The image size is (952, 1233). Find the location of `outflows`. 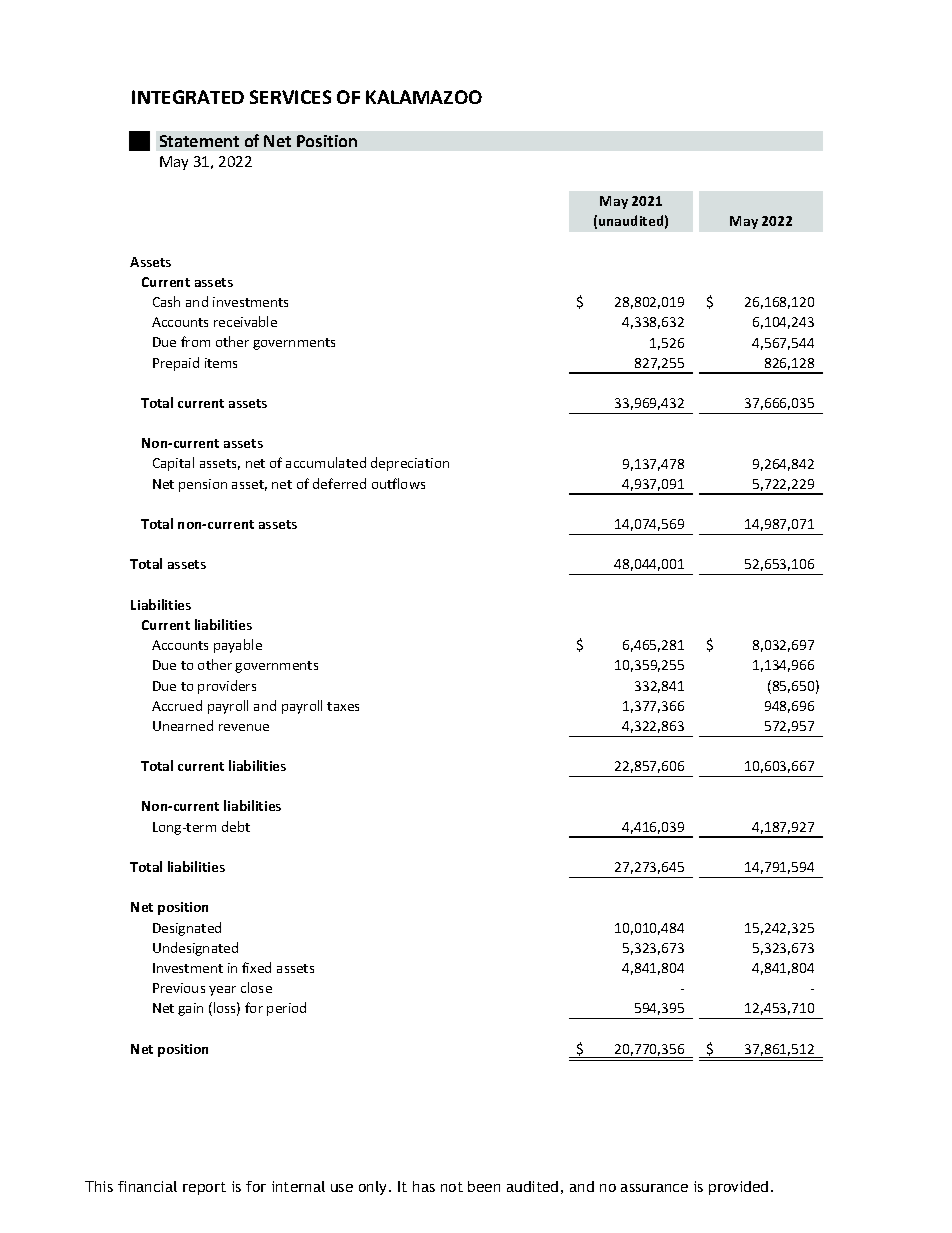

outflows is located at coordinates (398, 483).
